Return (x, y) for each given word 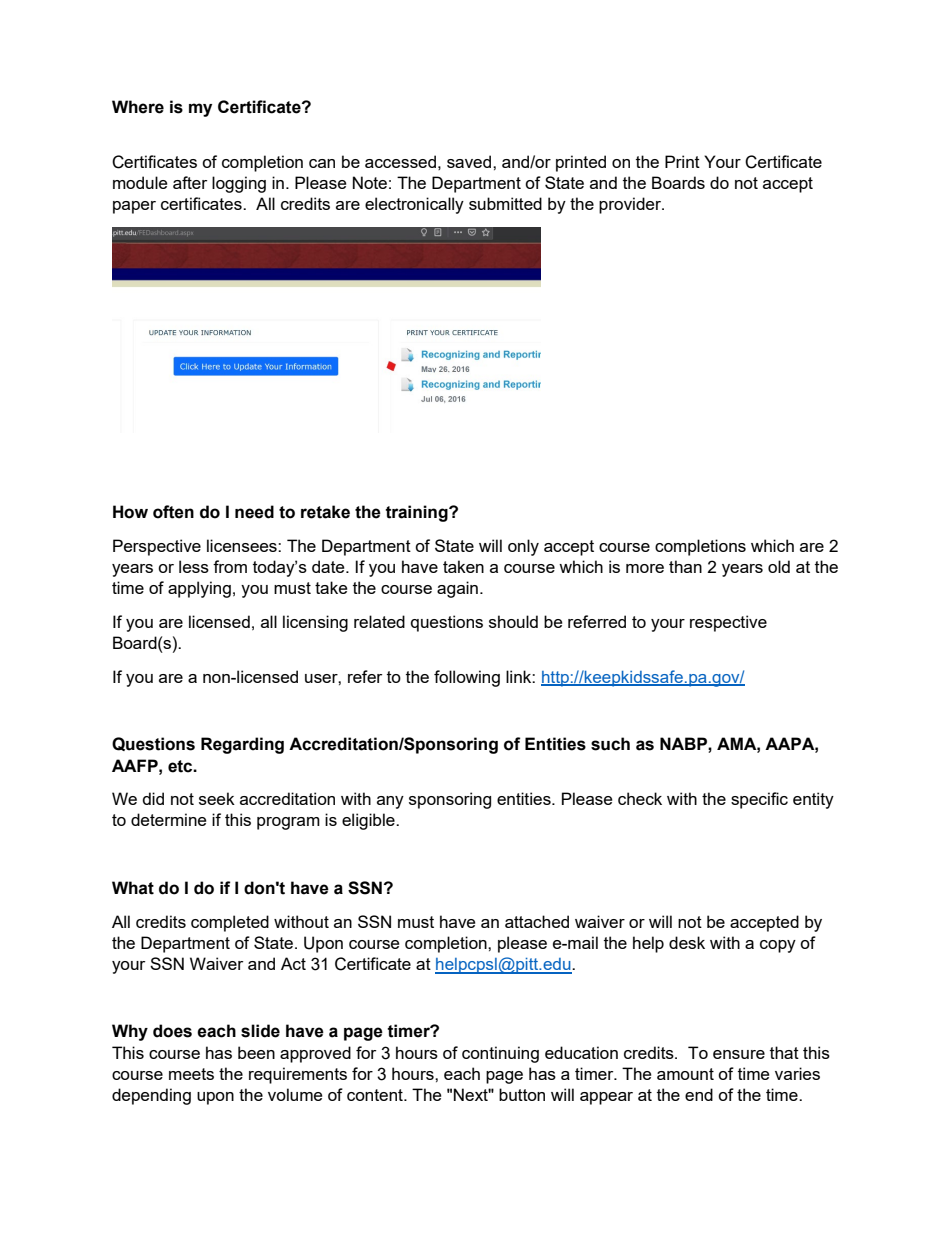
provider (631, 205)
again (457, 589)
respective (728, 623)
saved (470, 161)
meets (191, 1074)
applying (199, 589)
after (190, 182)
